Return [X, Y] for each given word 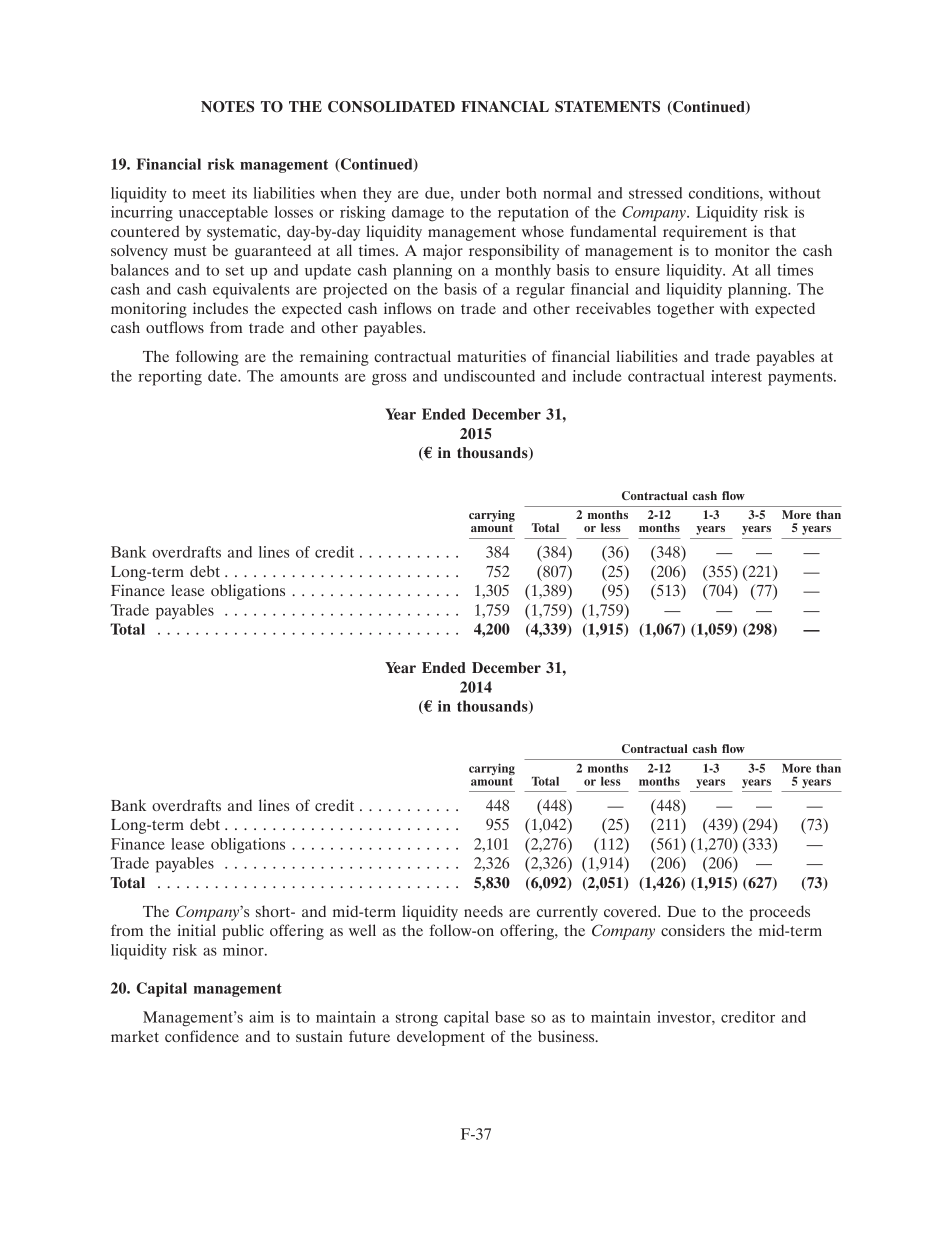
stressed [655, 193]
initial [197, 930]
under [480, 193]
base [510, 1017]
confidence [202, 1036]
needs [483, 911]
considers [693, 930]
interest [736, 376]
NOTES [227, 107]
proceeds [779, 913]
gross [389, 379]
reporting [170, 378]
